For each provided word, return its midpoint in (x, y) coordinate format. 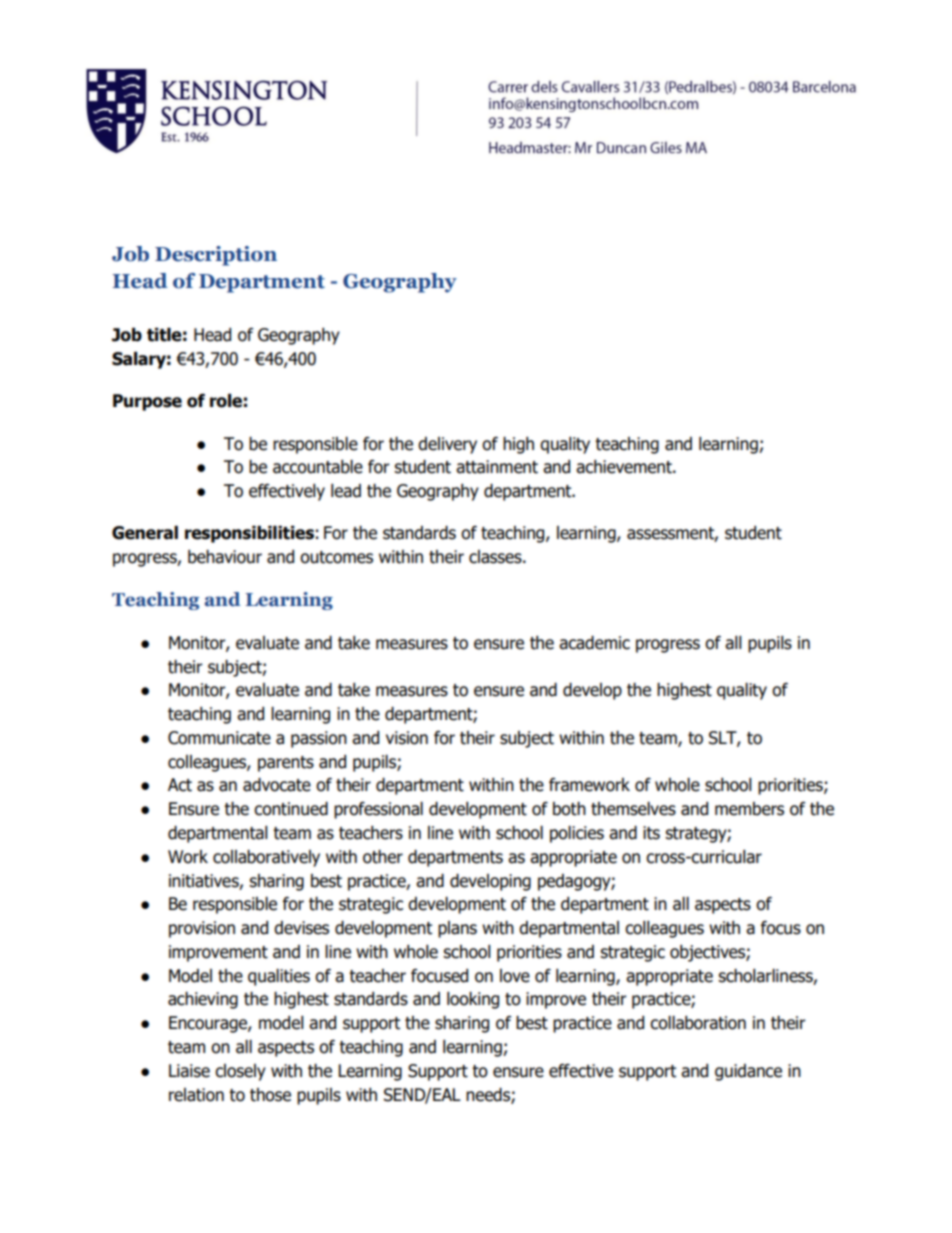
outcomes (336, 557)
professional (378, 810)
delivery (447, 445)
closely (240, 1072)
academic (594, 643)
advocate (277, 785)
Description (216, 256)
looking (473, 1000)
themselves (633, 809)
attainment (497, 467)
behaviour (225, 557)
